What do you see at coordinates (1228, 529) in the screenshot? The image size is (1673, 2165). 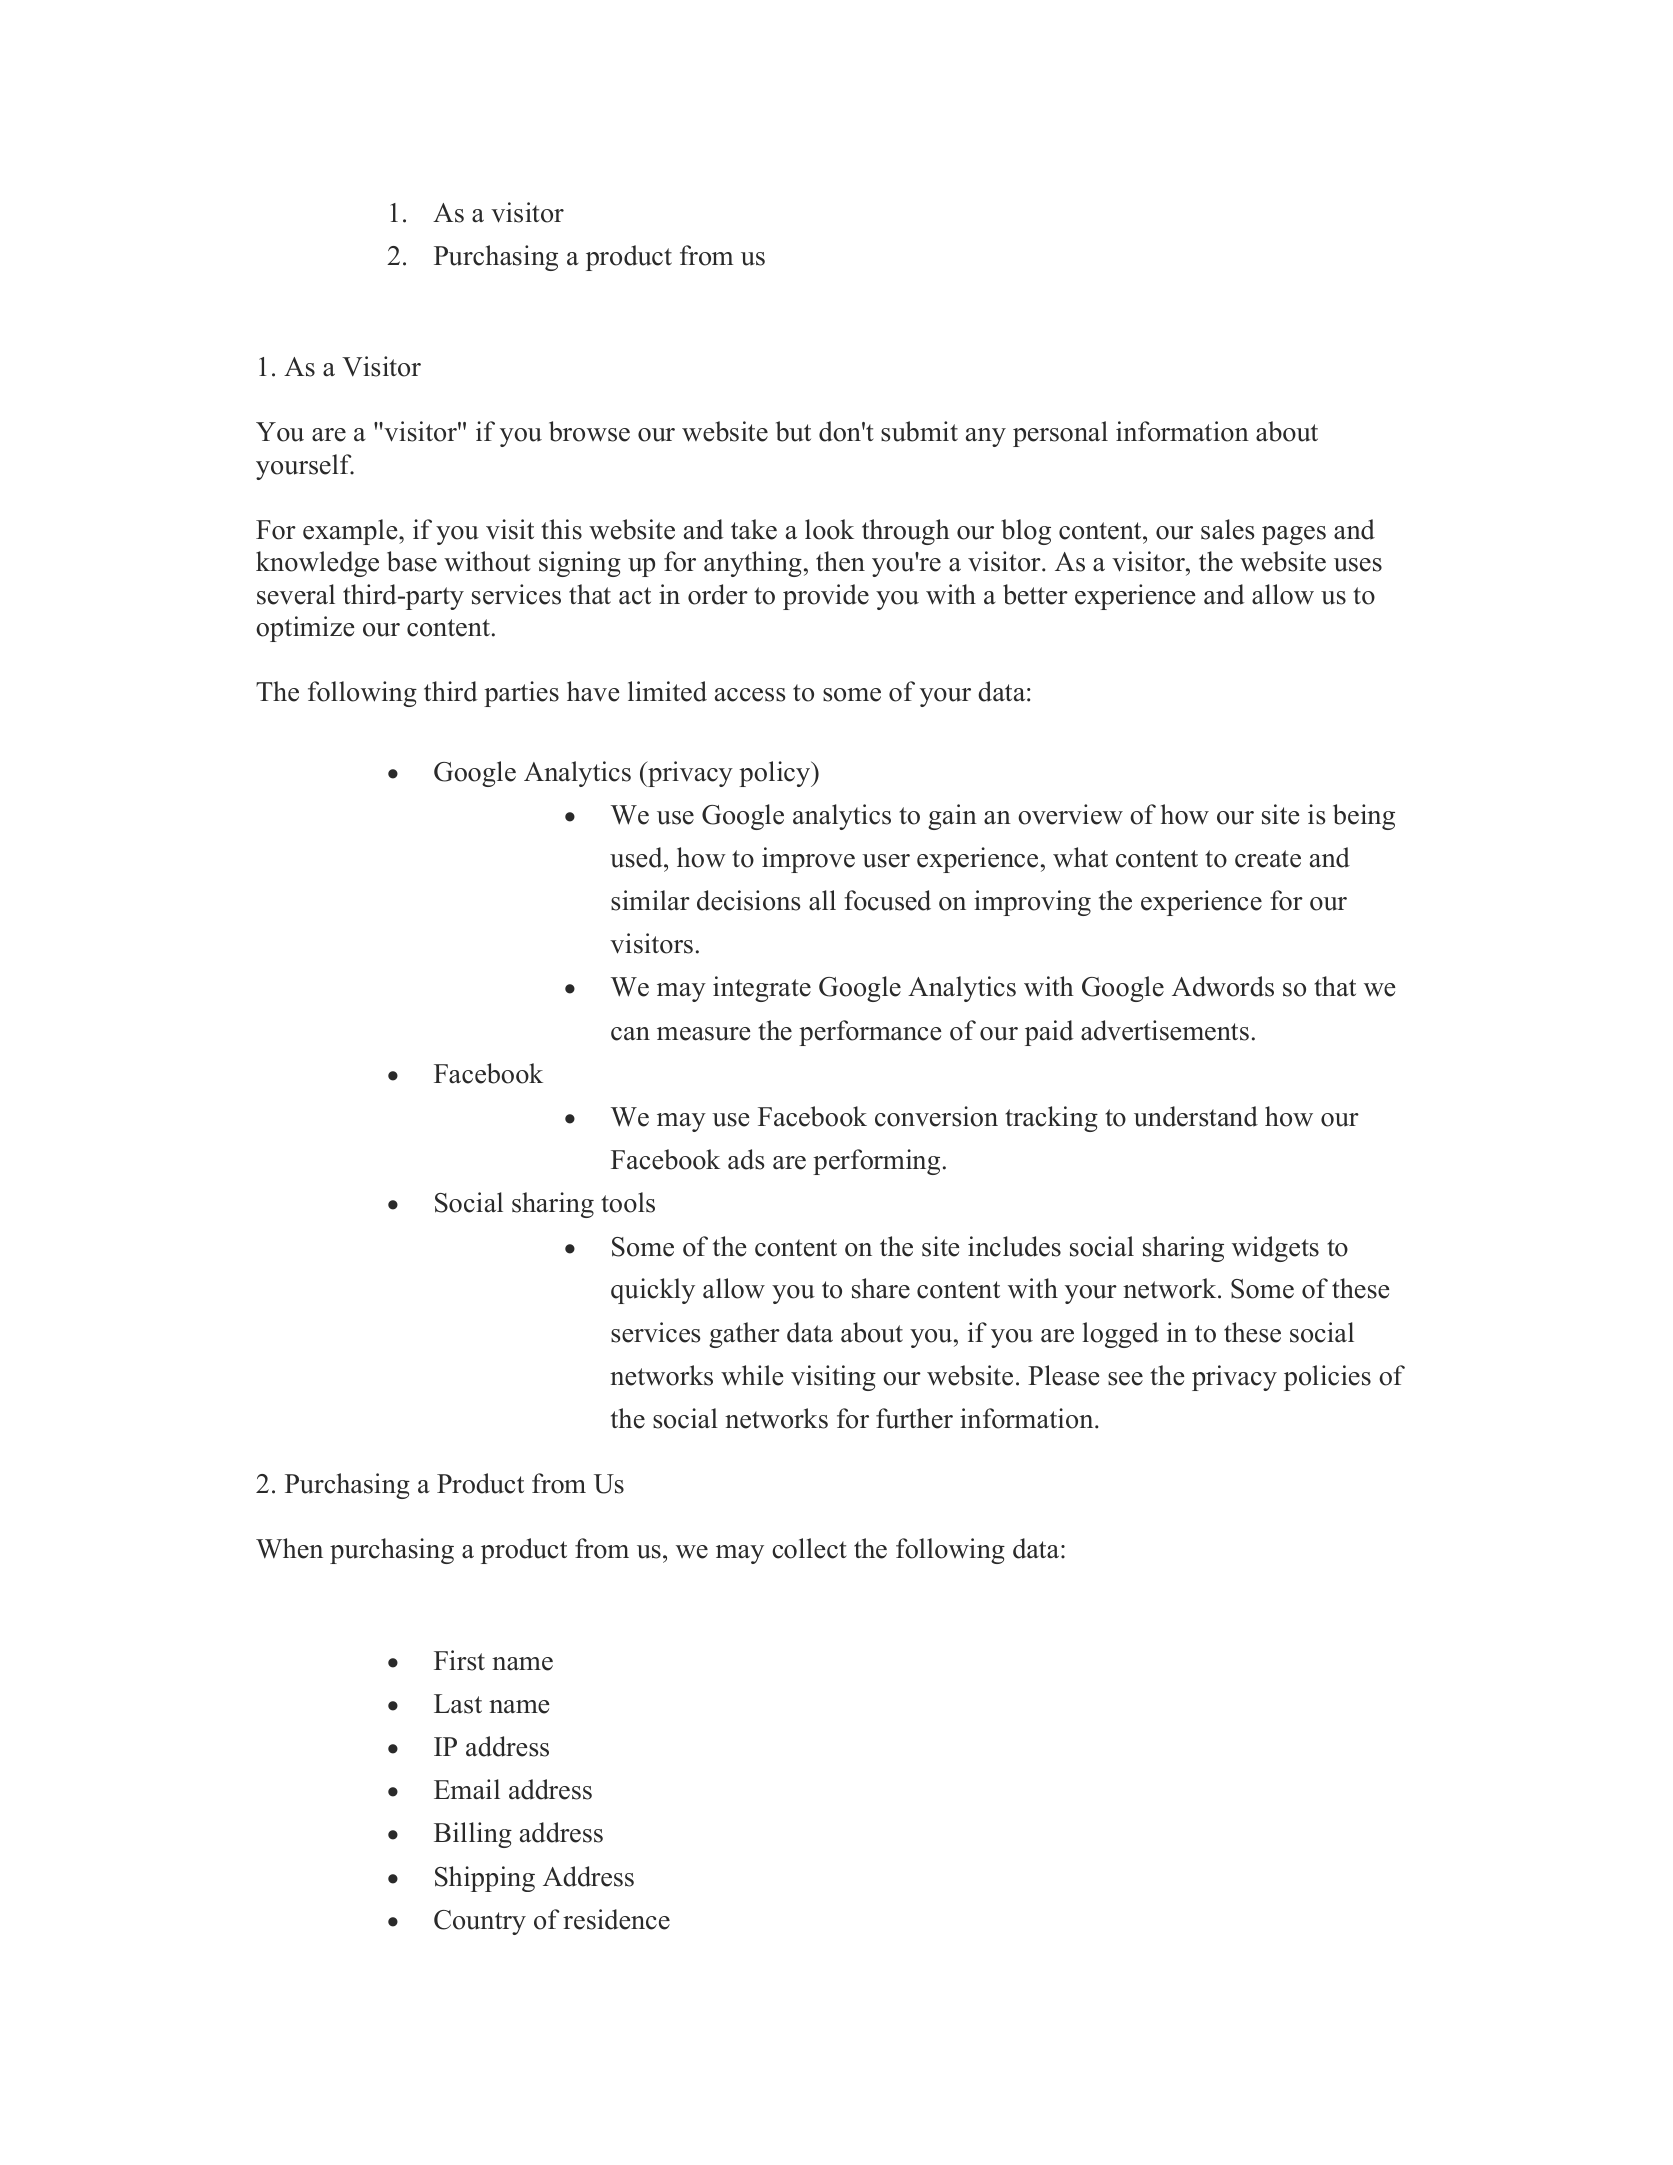 I see `sales` at bounding box center [1228, 529].
